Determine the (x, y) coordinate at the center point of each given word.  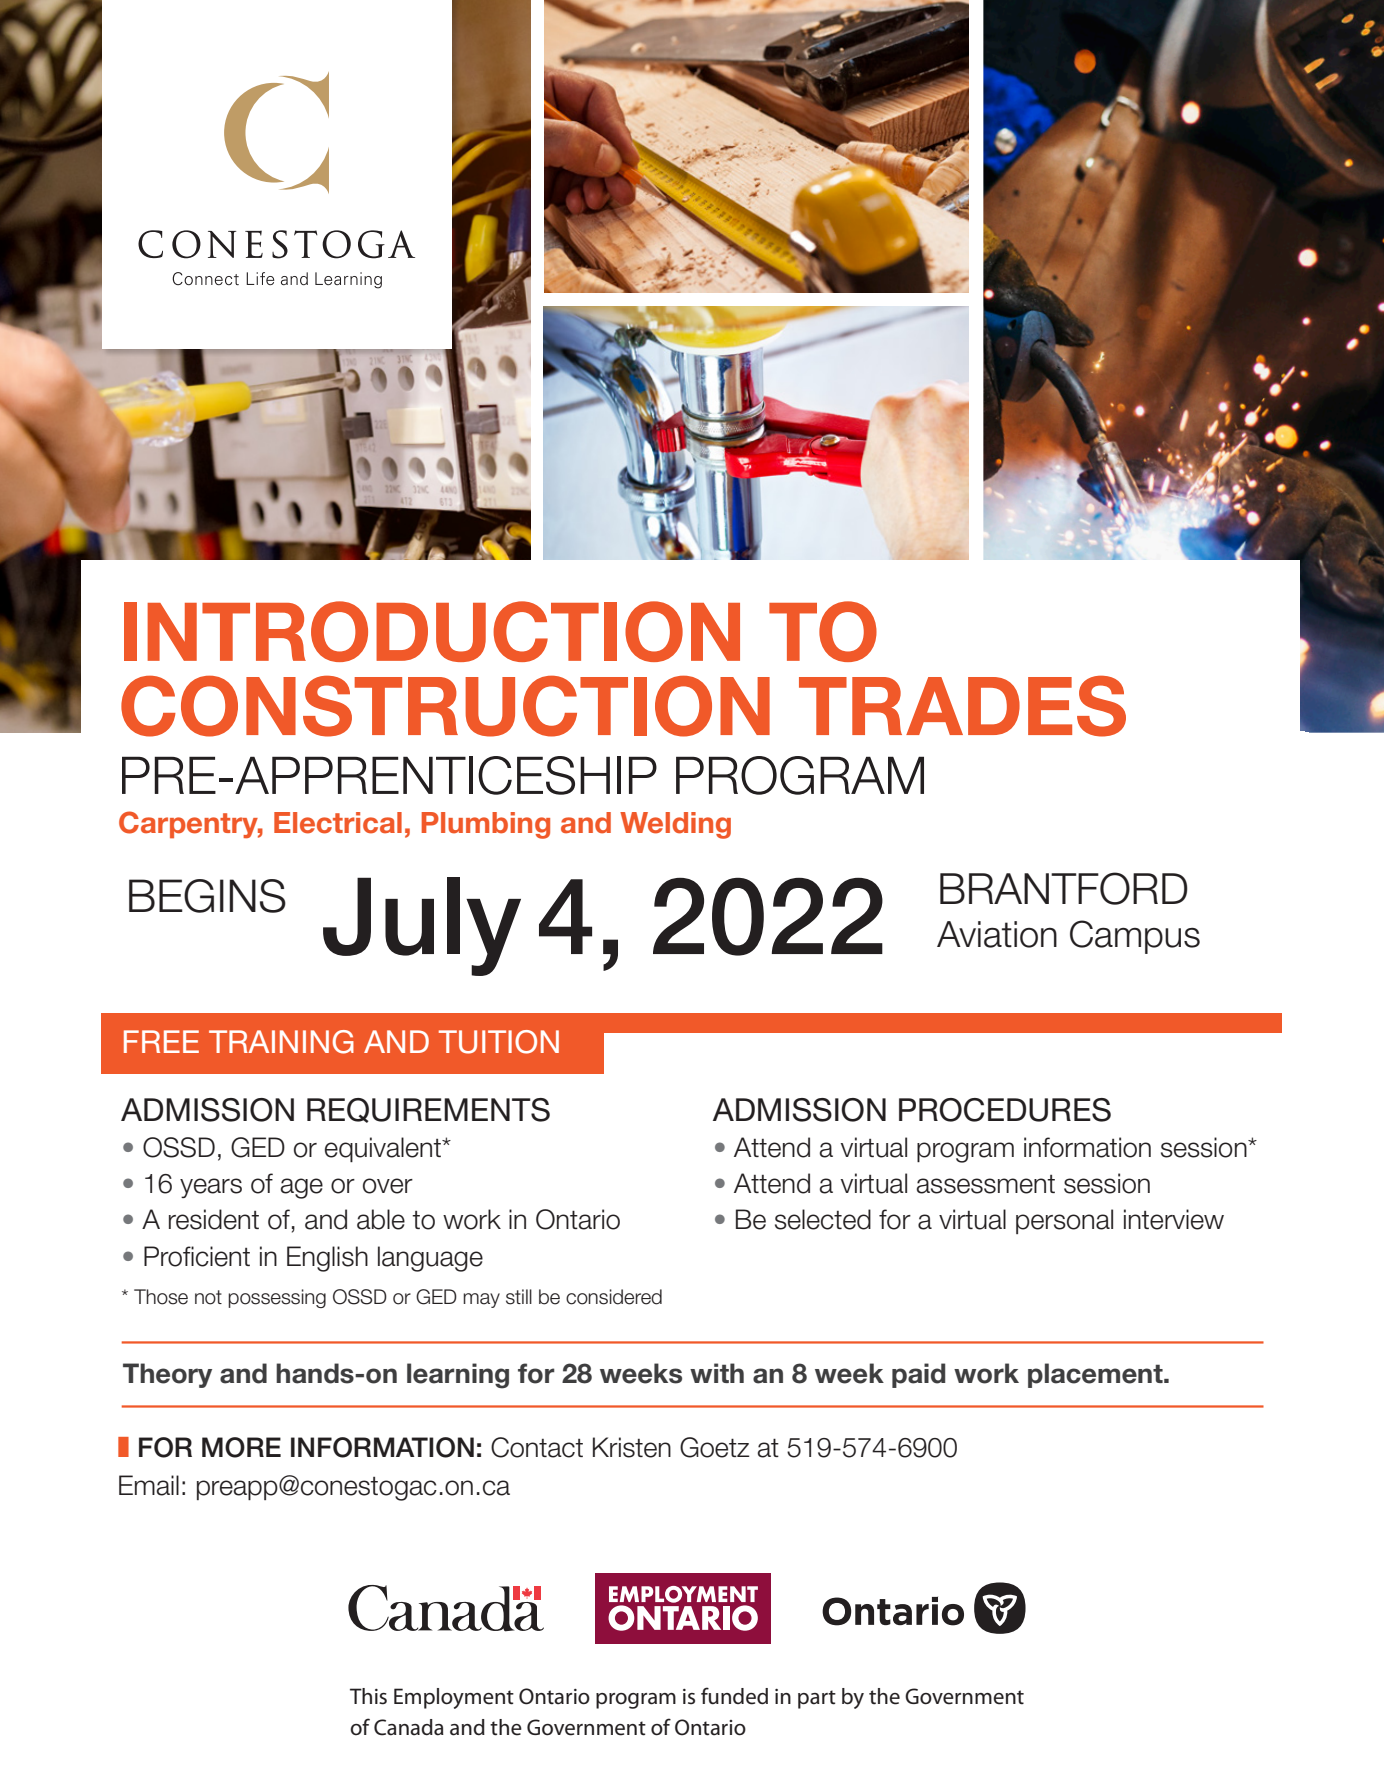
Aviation (997, 934)
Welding (675, 825)
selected (823, 1219)
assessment (985, 1184)
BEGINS (207, 896)
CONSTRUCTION (445, 706)
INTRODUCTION (432, 631)
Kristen (632, 1447)
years (211, 1188)
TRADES (962, 706)
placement (1096, 1375)
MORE (241, 1447)
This (368, 1696)
